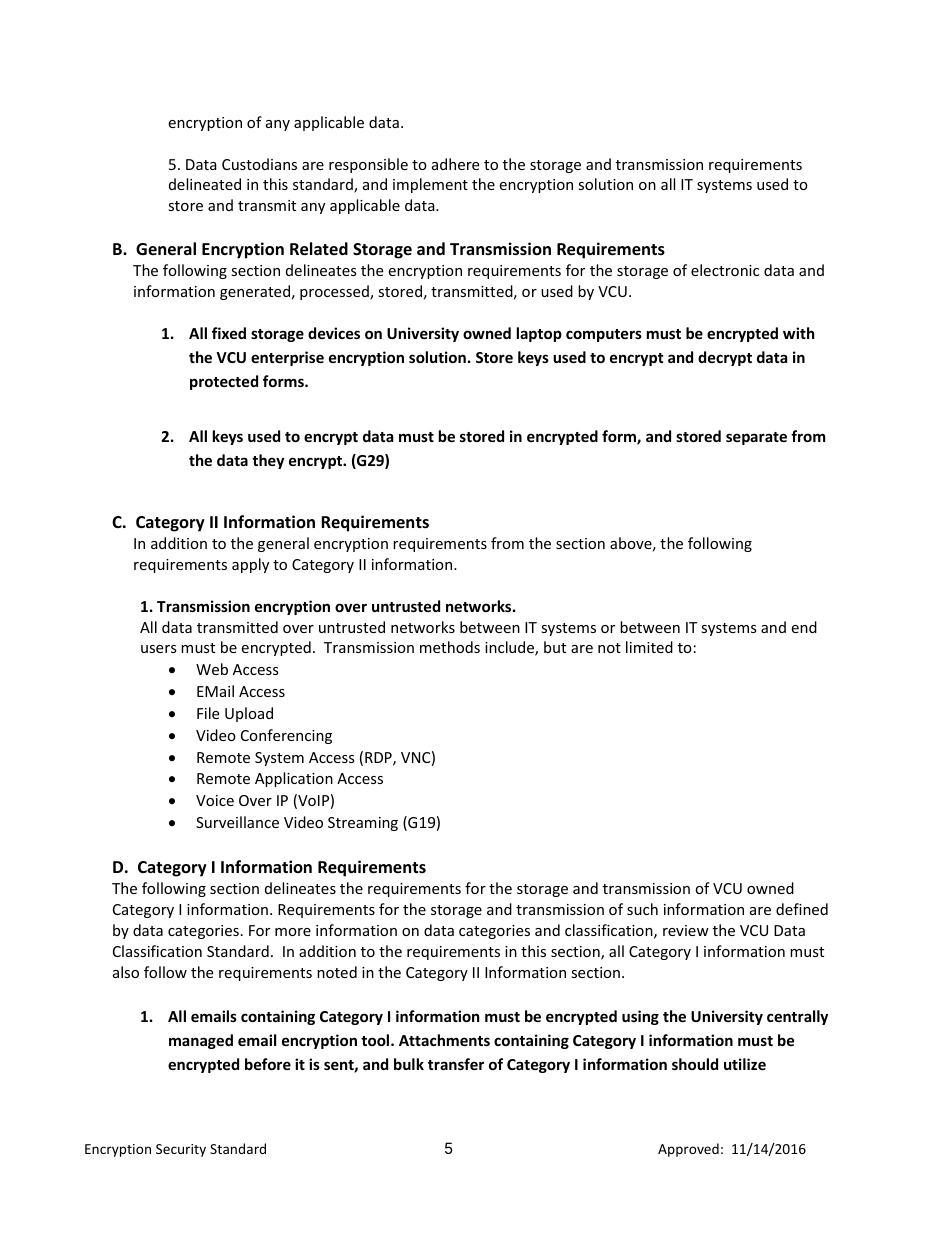 The width and height of the document is (952, 1233). Describe the element at coordinates (756, 438) in the document. I see `separate` at that location.
